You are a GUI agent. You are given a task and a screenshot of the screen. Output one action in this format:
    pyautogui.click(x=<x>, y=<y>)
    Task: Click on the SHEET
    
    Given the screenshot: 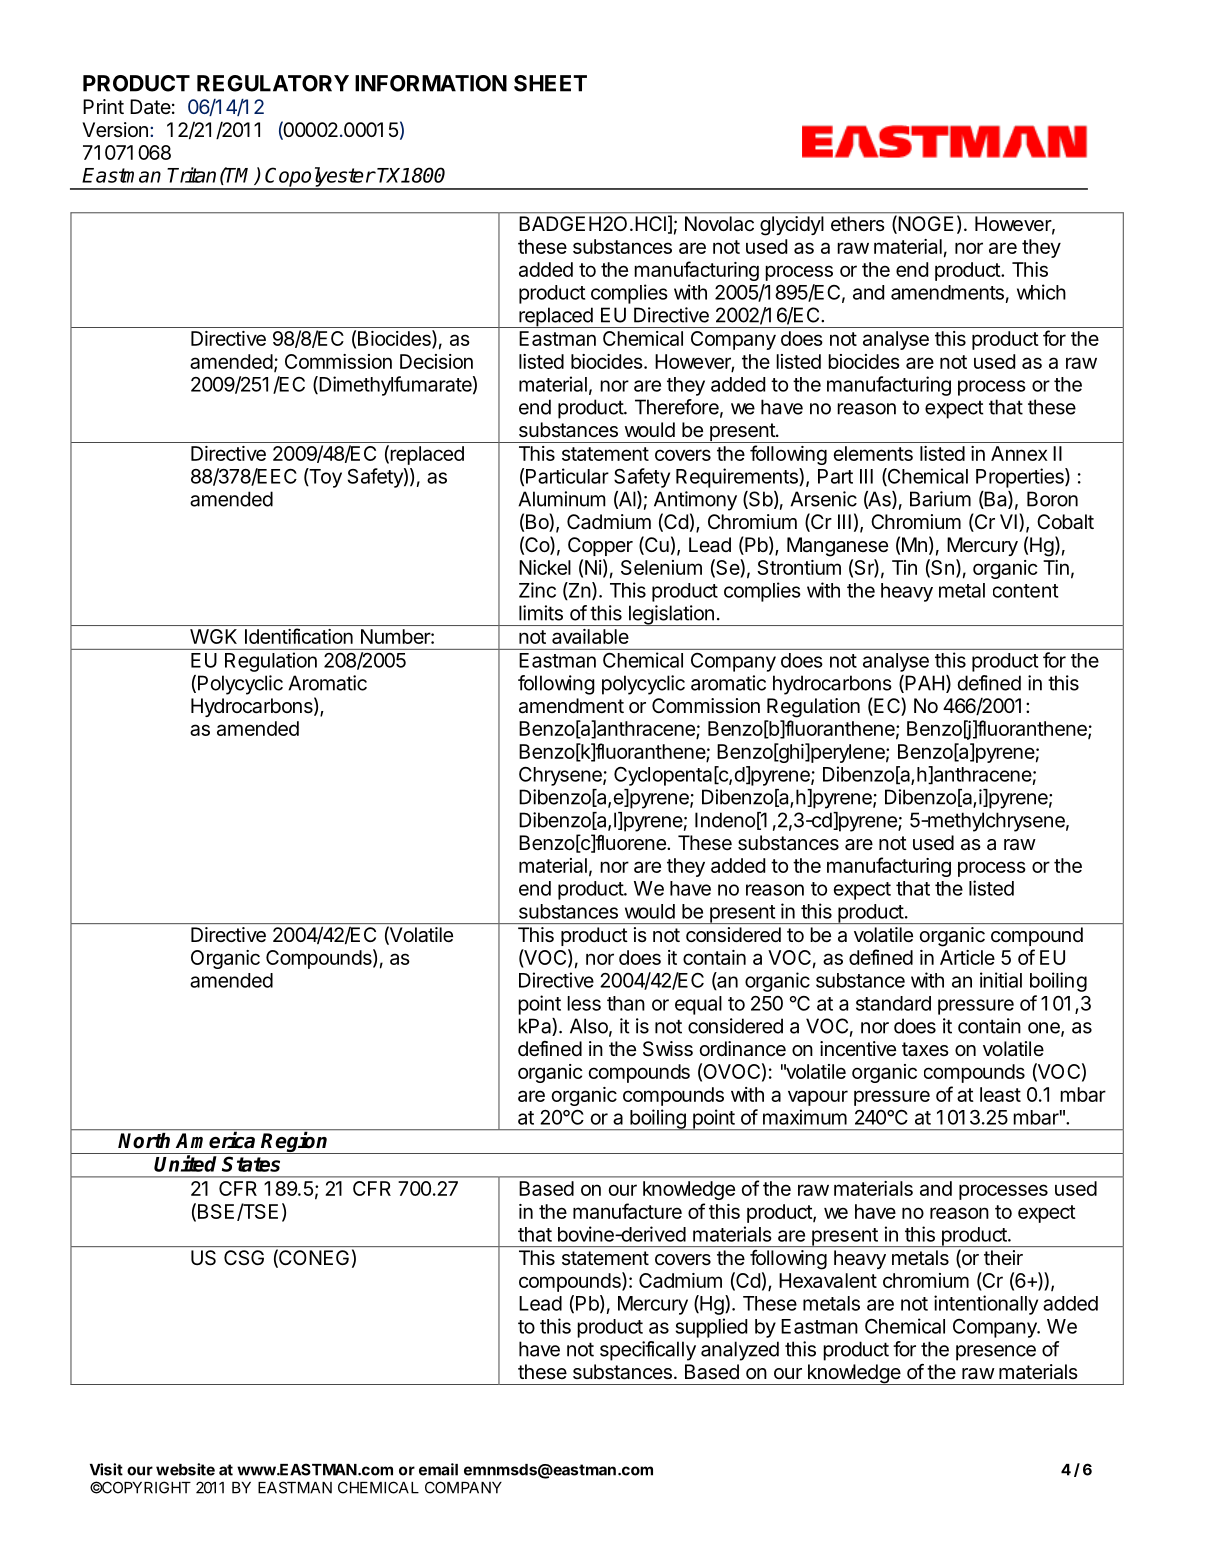 What is the action you would take?
    pyautogui.click(x=550, y=83)
